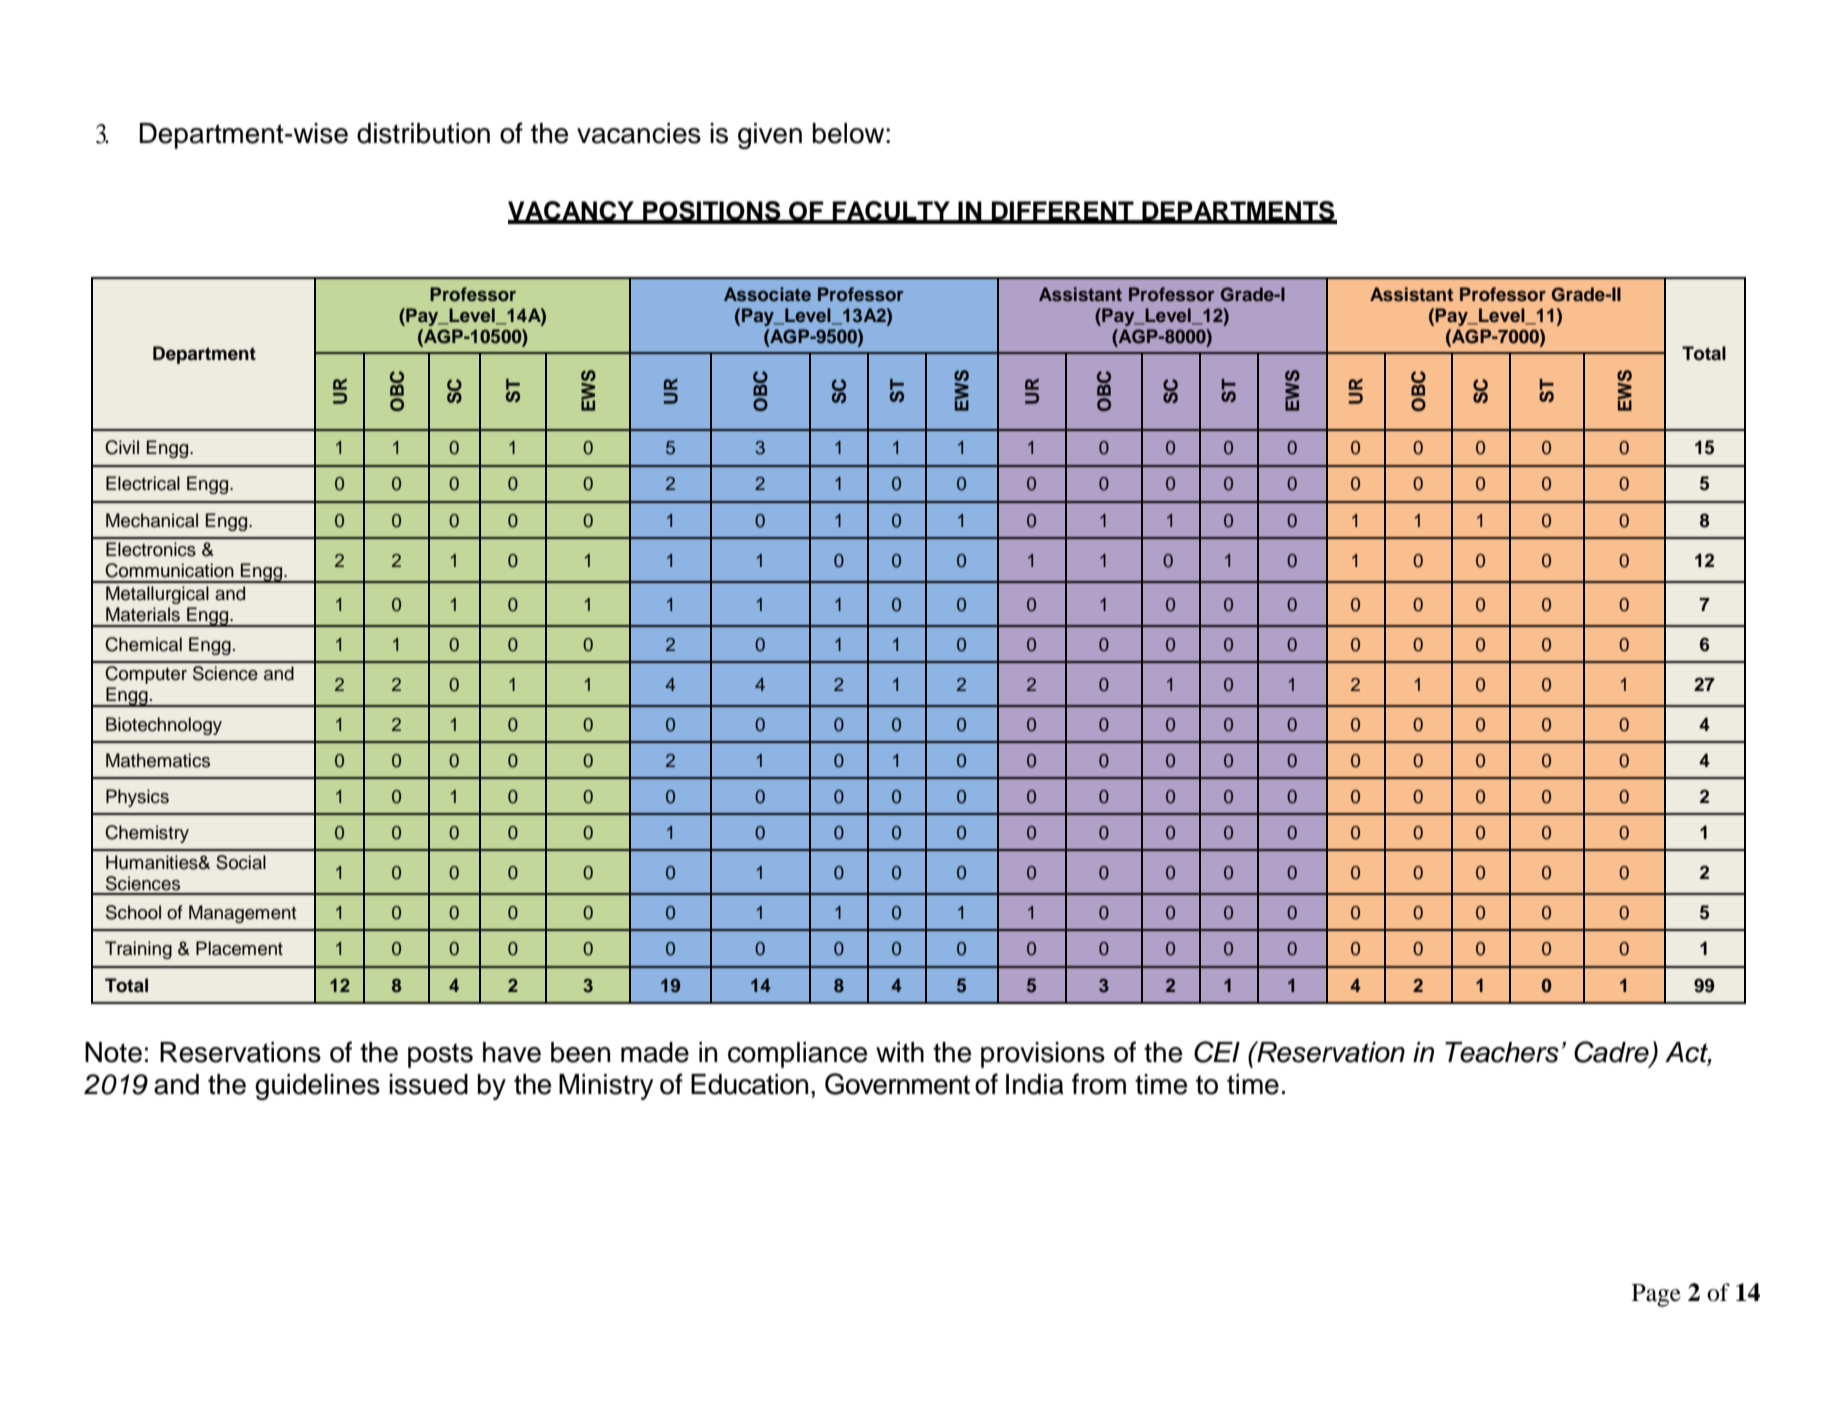 The height and width of the screenshot is (1425, 1844). Describe the element at coordinates (158, 760) in the screenshot. I see `Mathematics` at that location.
